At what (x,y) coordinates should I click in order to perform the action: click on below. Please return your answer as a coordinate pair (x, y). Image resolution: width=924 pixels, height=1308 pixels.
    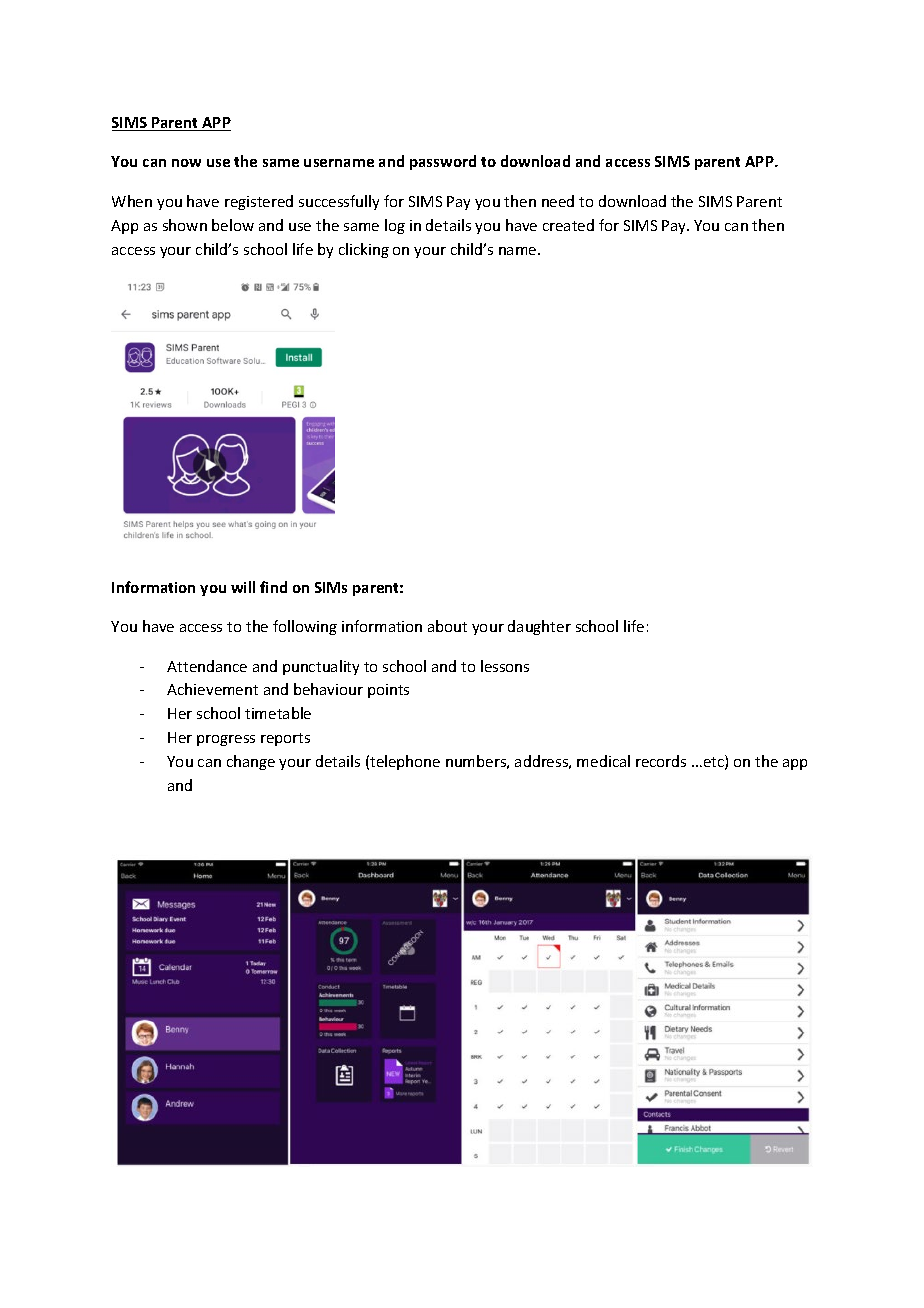
    Looking at the image, I should click on (233, 225).
